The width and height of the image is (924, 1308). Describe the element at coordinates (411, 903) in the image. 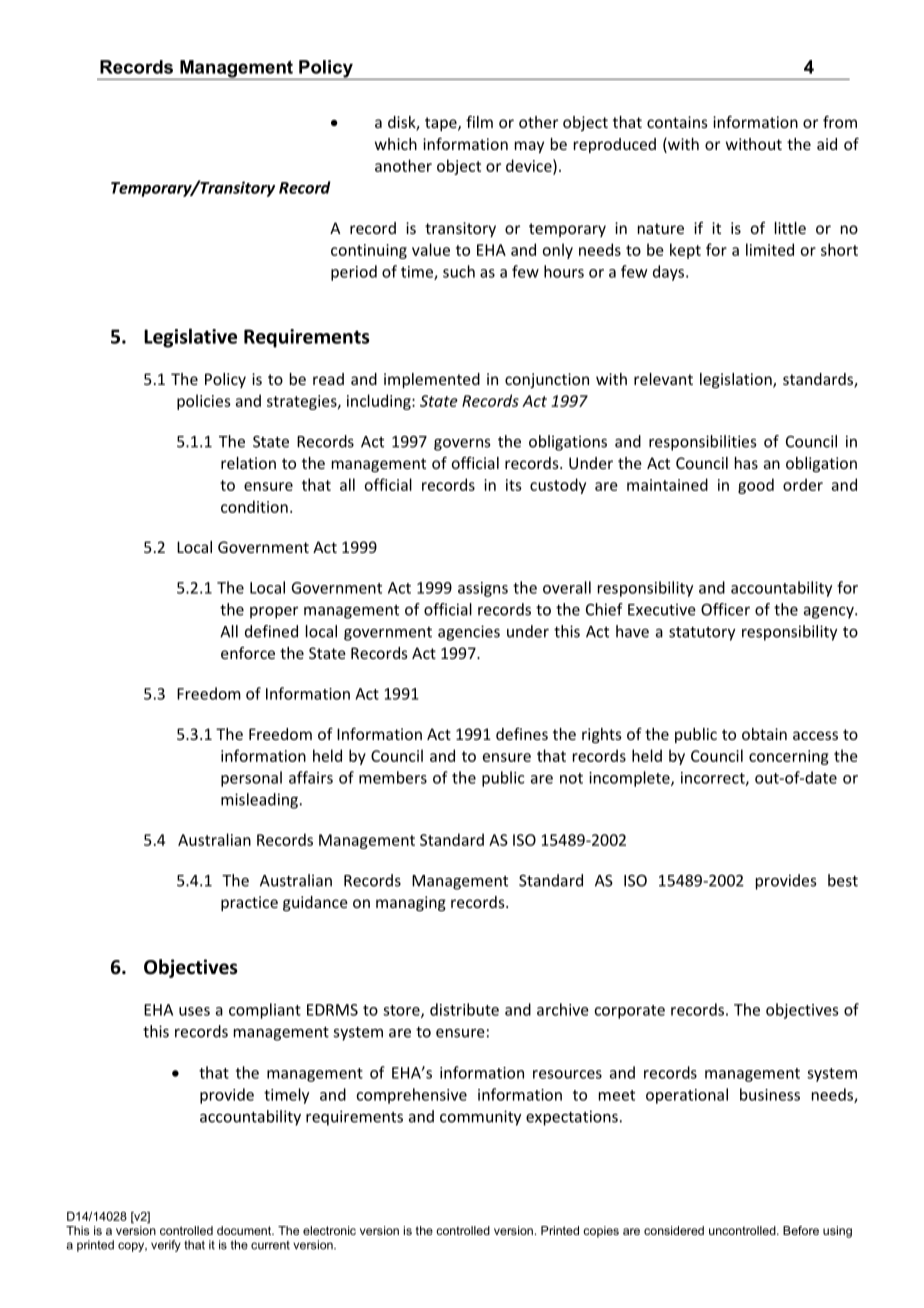

I see `managing` at that location.
